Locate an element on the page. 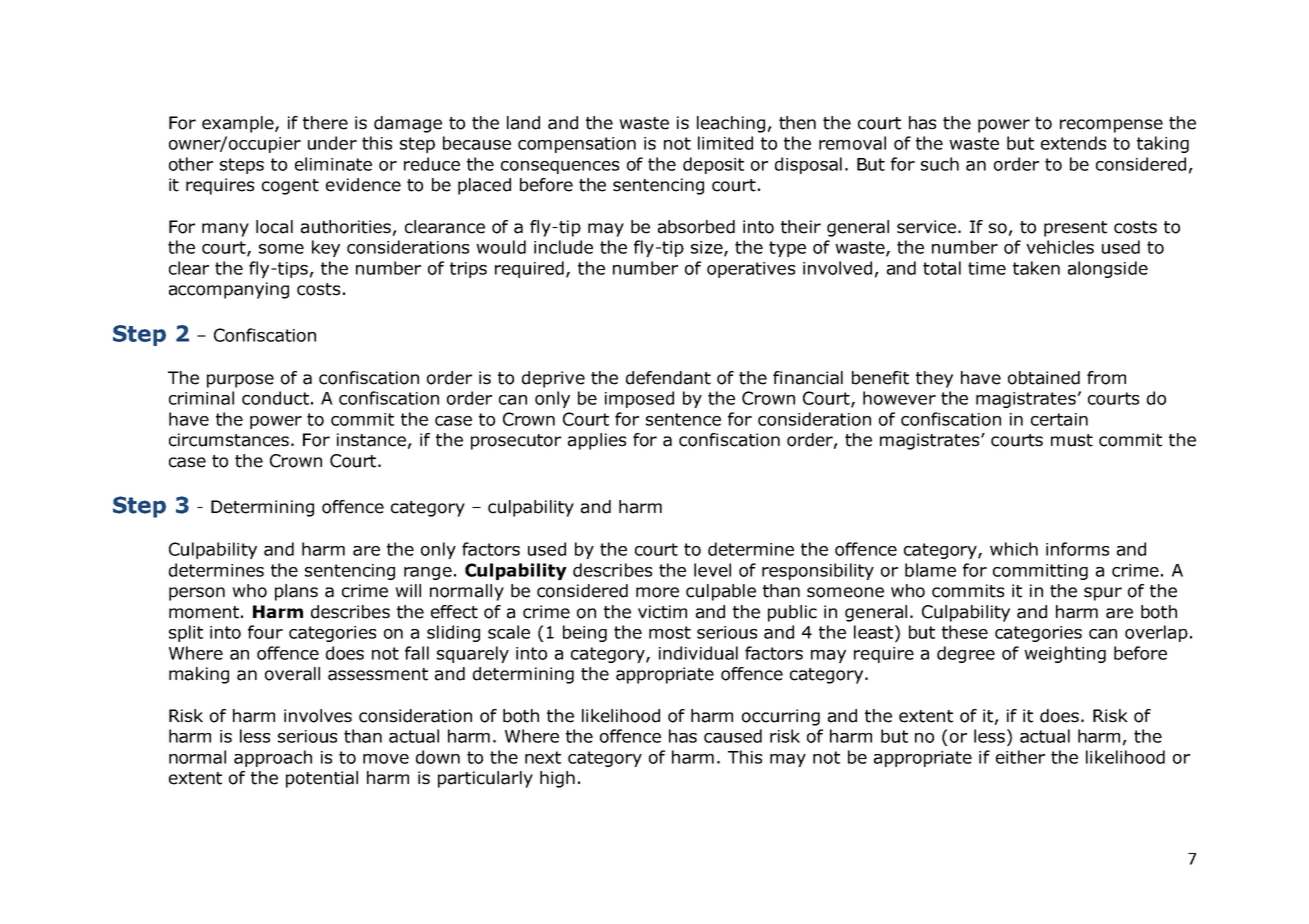 Image resolution: width=1309 pixels, height=924 pixels. four is located at coordinates (265, 632).
